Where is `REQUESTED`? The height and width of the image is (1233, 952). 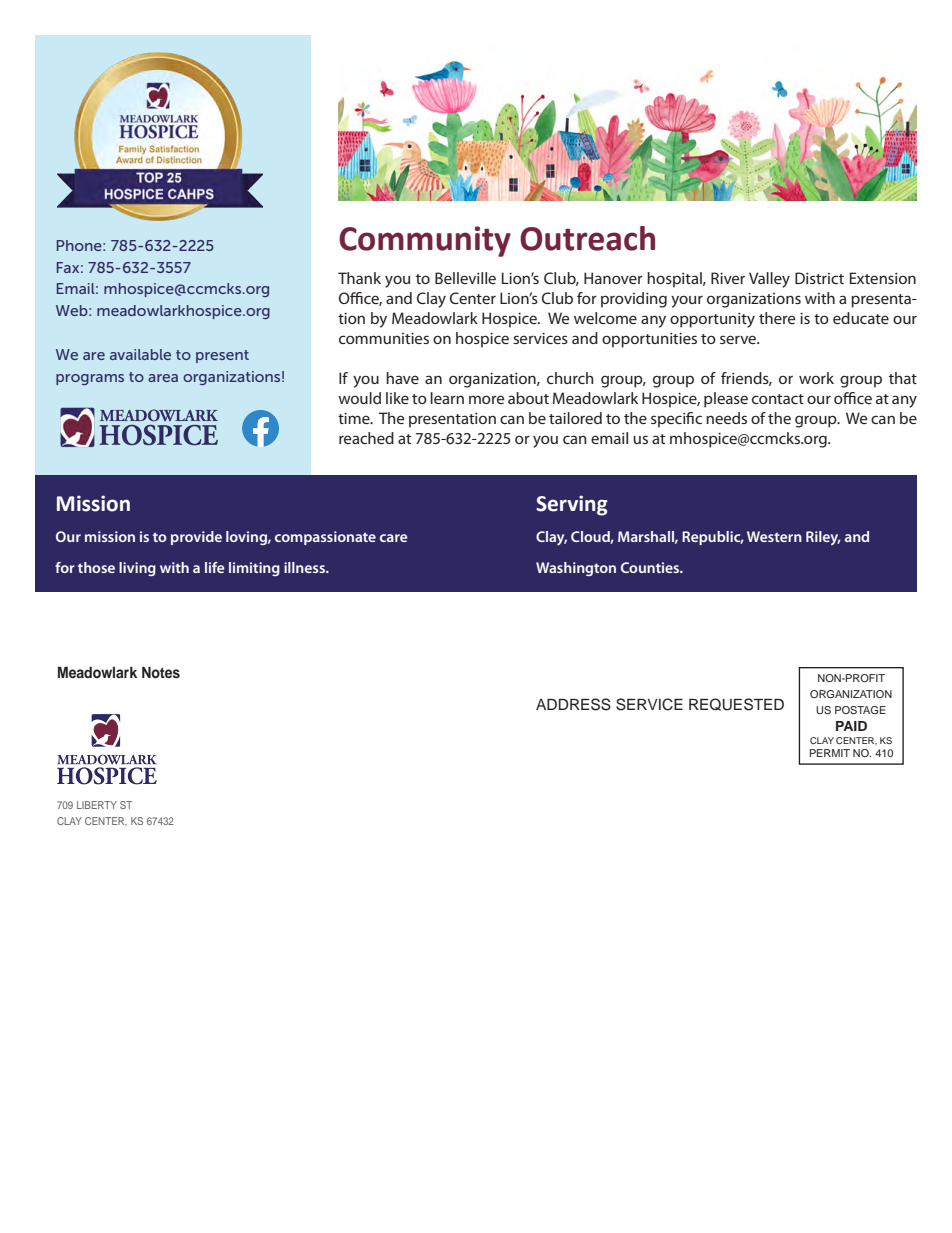 REQUESTED is located at coordinates (736, 704).
